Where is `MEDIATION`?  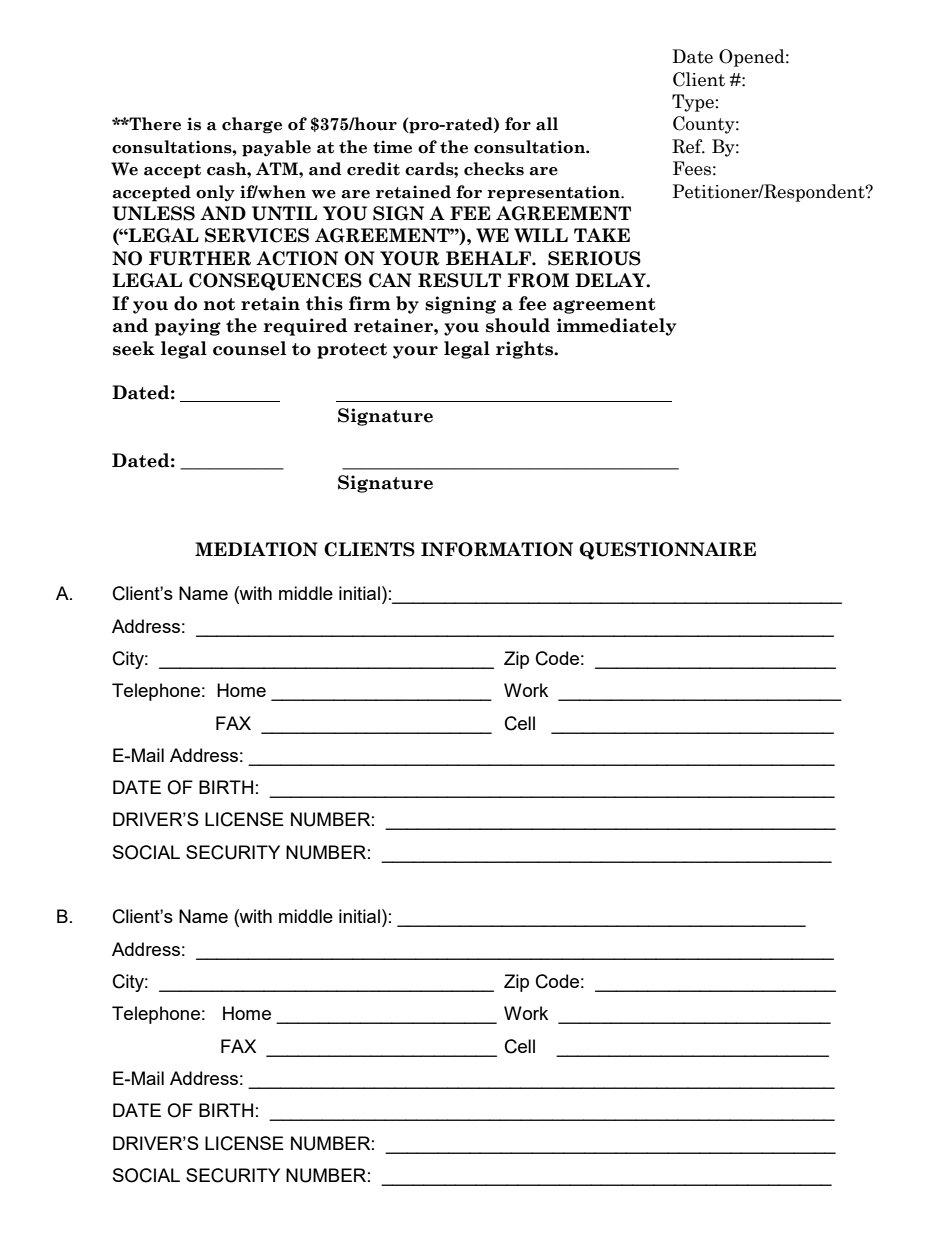 MEDIATION is located at coordinates (256, 549).
